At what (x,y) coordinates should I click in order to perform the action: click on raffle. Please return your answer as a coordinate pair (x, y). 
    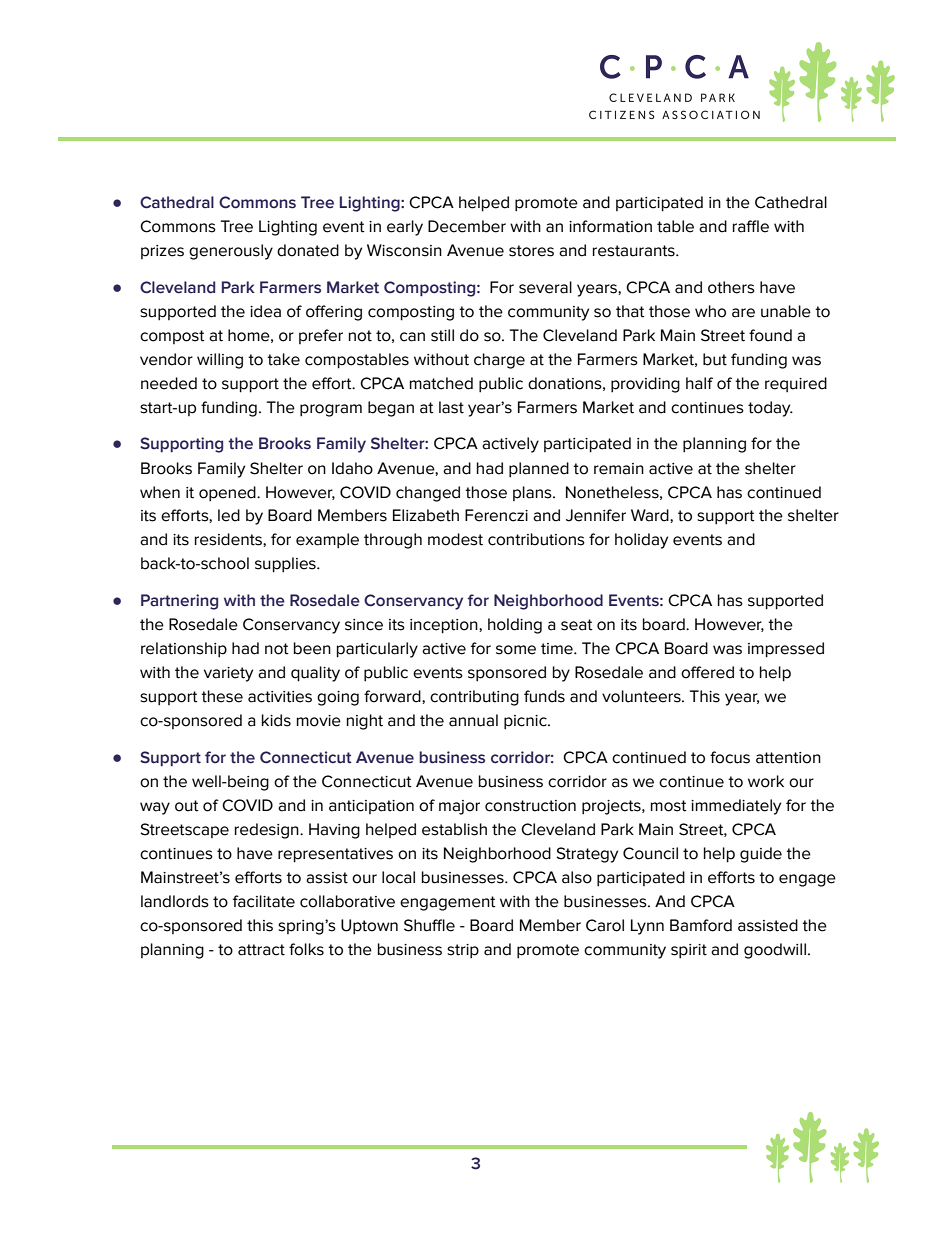
    Looking at the image, I should click on (751, 226).
